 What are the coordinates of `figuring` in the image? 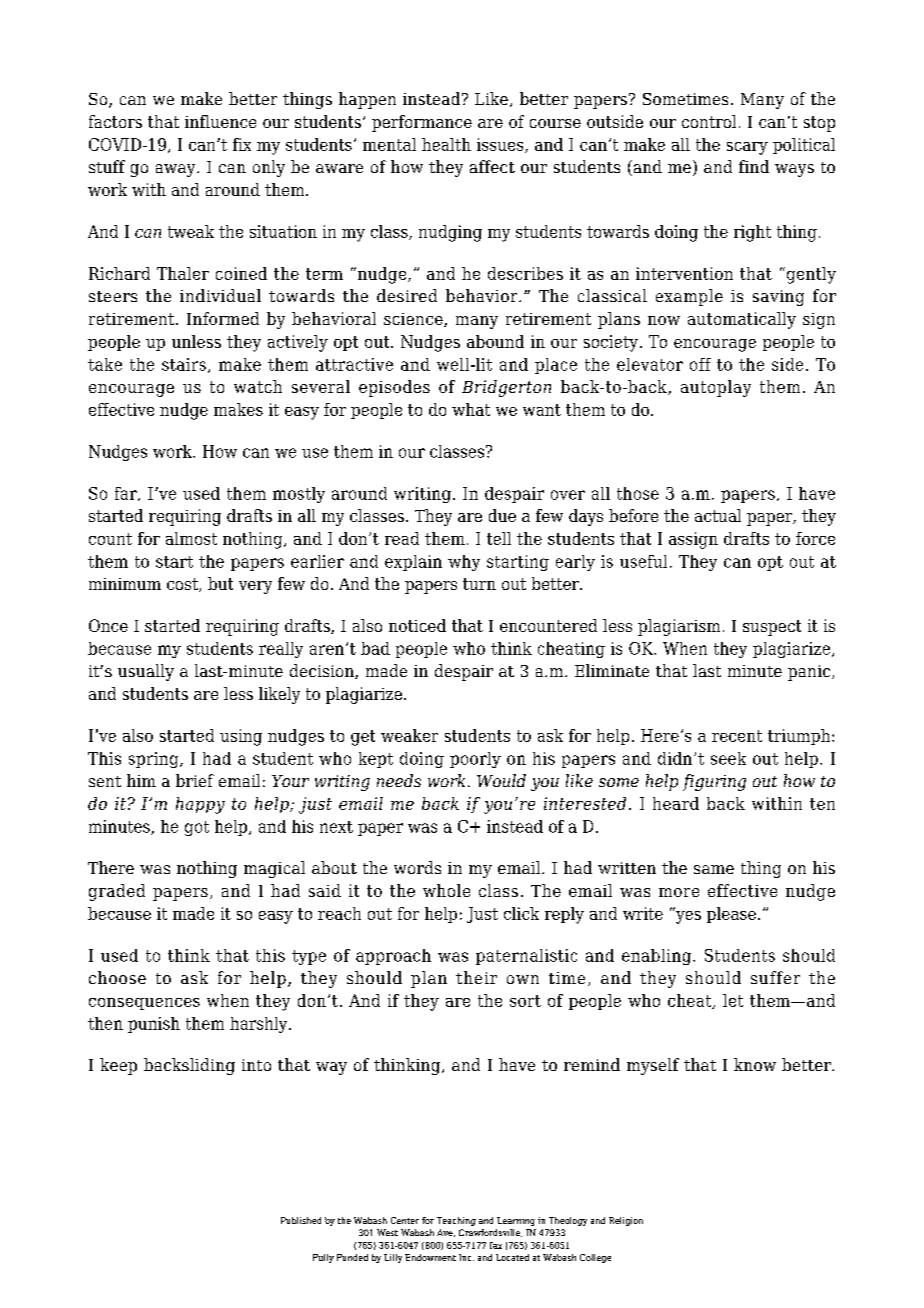 It's located at (714, 782).
